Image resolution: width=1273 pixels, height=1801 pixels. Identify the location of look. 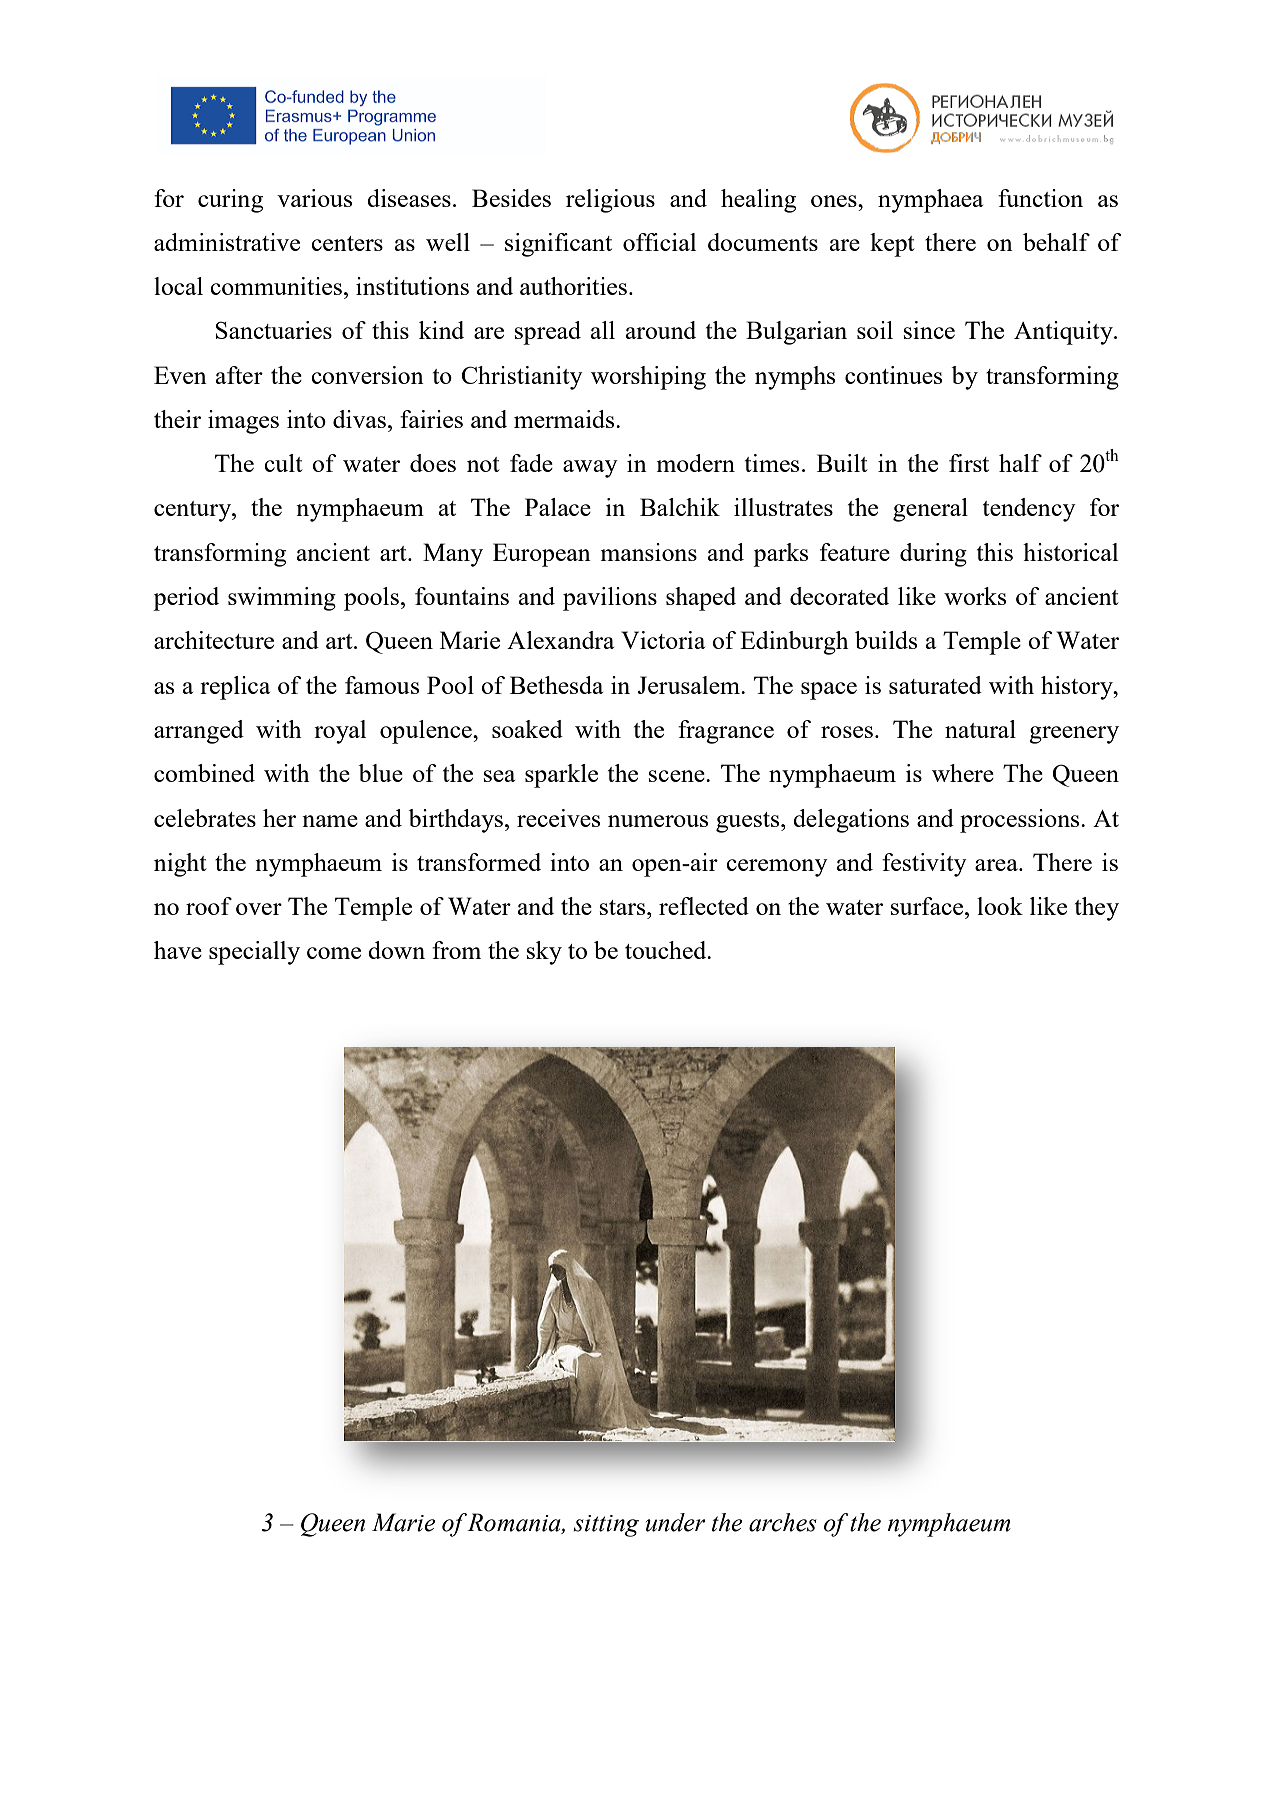
(1000, 906).
